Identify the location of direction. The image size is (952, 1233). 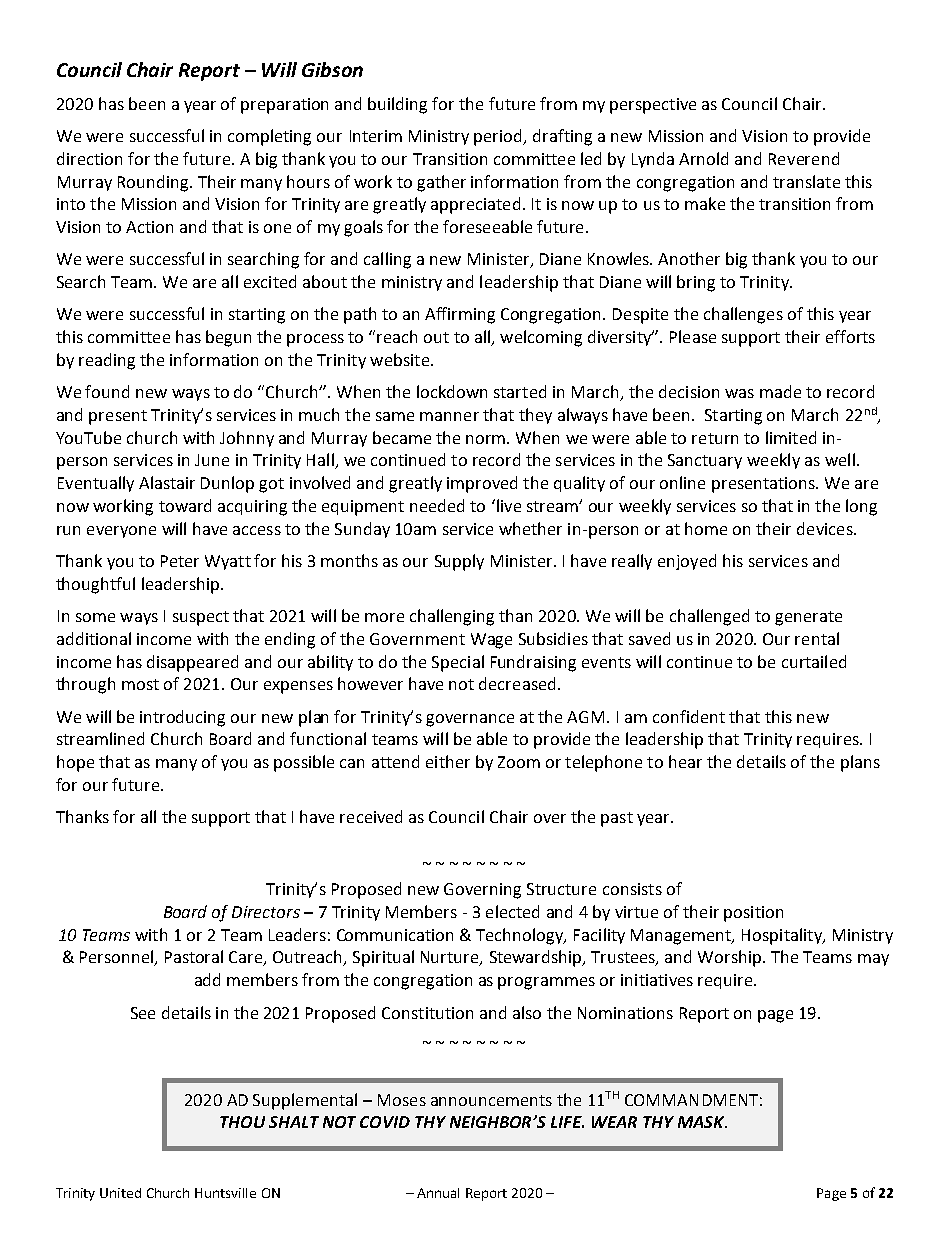
(89, 158).
